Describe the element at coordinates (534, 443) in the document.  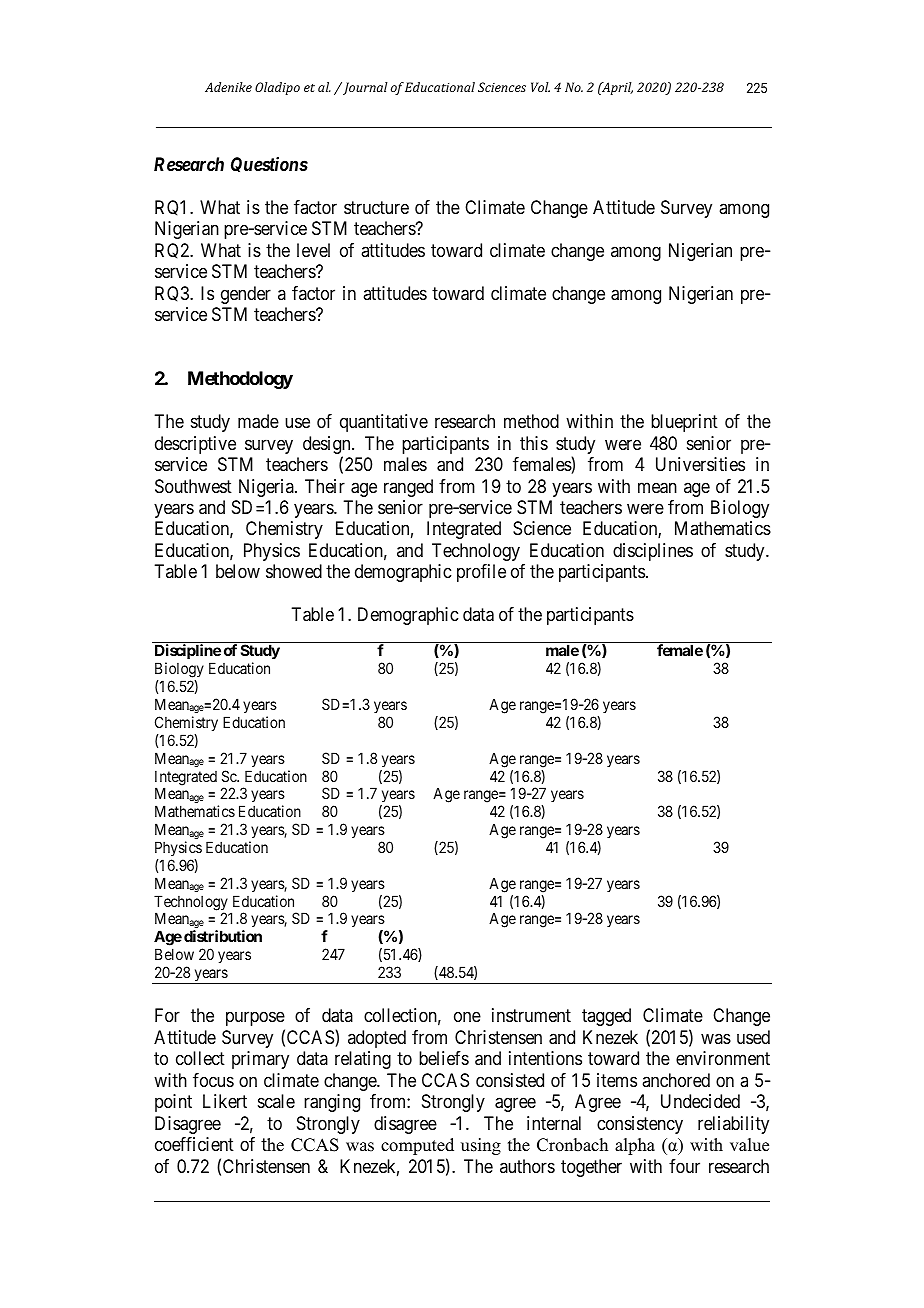
I see `this` at that location.
